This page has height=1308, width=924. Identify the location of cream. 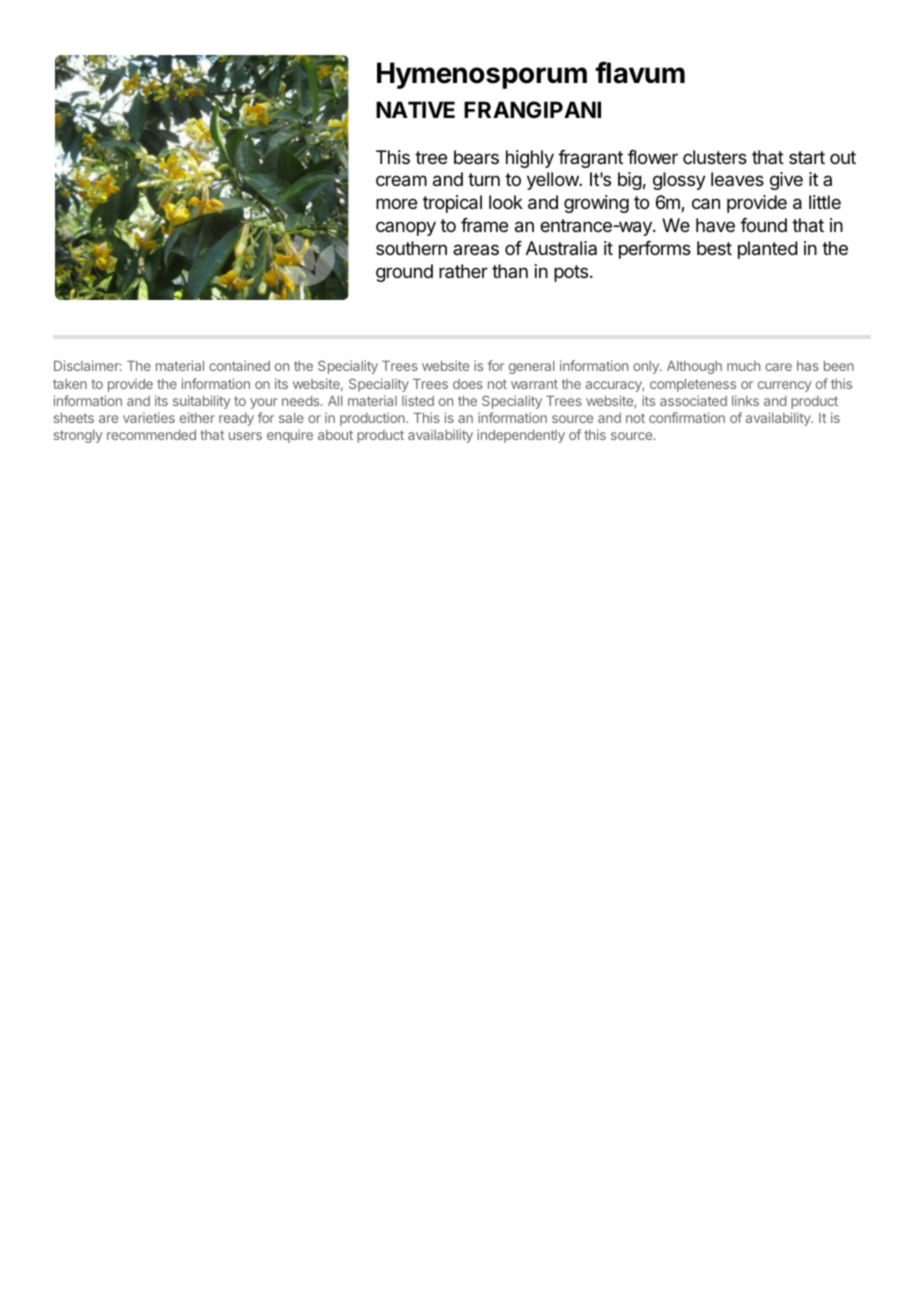
(401, 181).
